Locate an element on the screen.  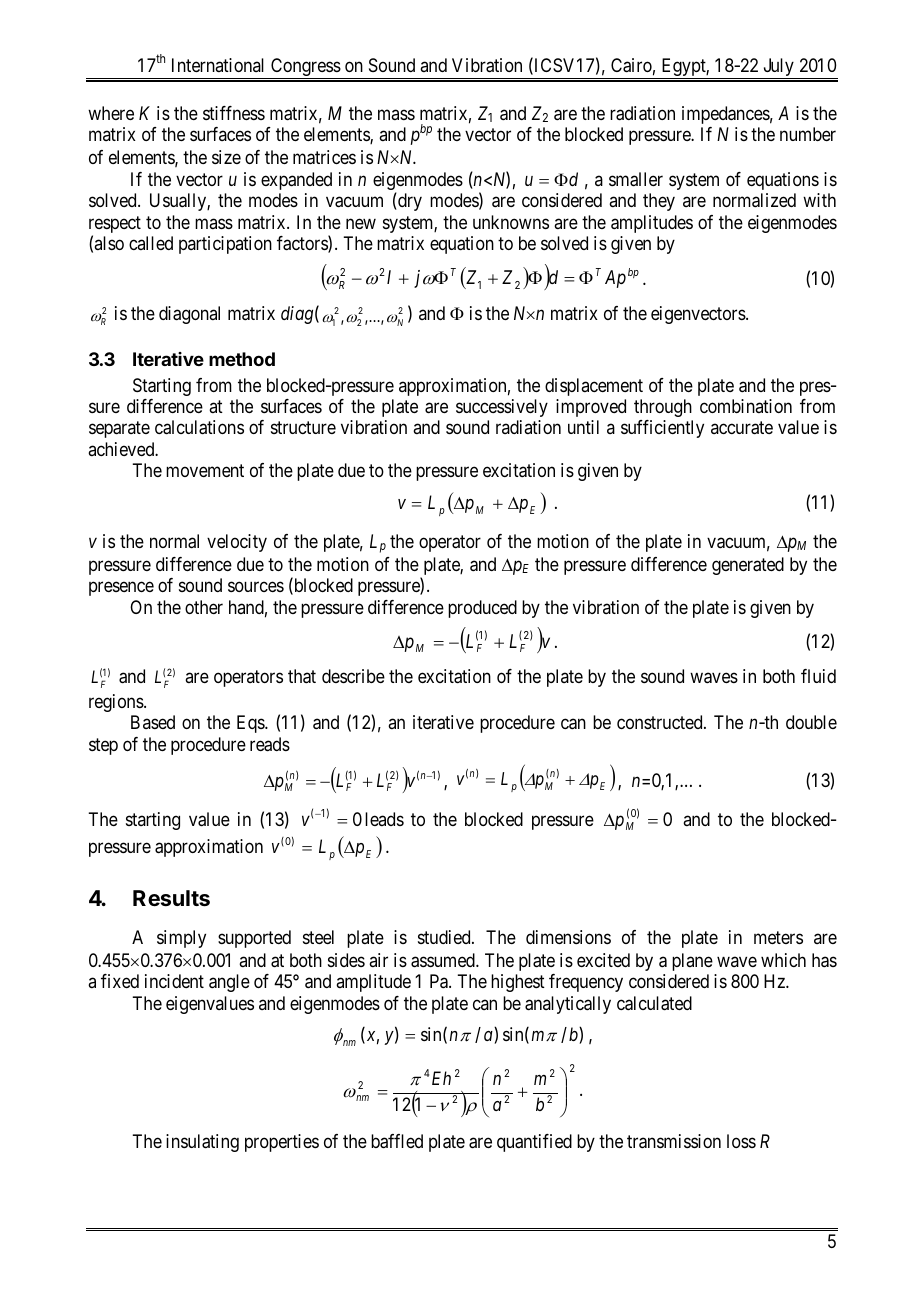
dry is located at coordinates (409, 202).
